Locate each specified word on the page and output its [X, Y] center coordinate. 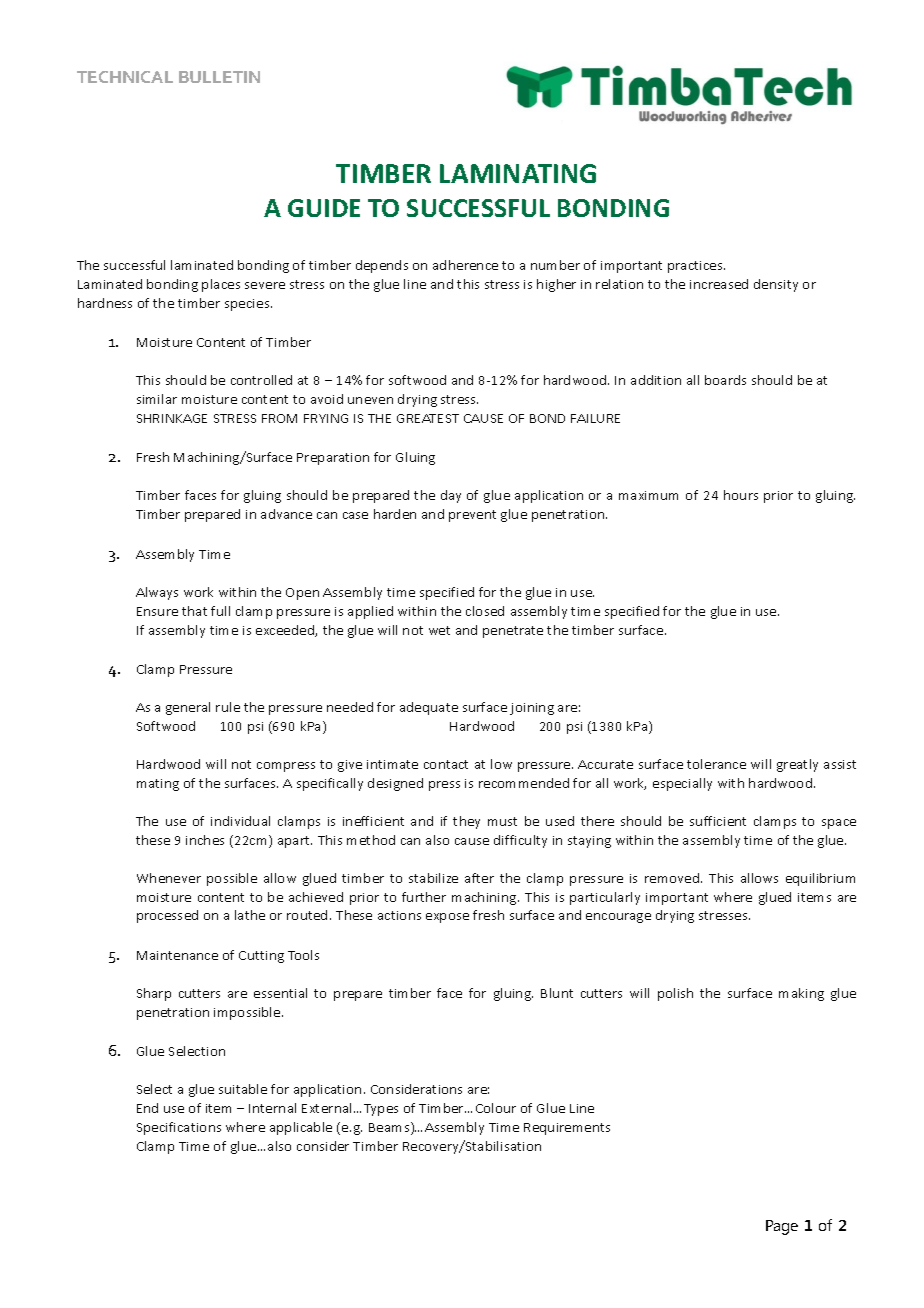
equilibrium [820, 879]
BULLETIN [219, 77]
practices [696, 267]
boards [725, 380]
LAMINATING [518, 173]
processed [167, 916]
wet [439, 630]
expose [447, 918]
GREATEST [428, 418]
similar [157, 399]
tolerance [716, 764]
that [194, 611]
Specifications [179, 1128]
